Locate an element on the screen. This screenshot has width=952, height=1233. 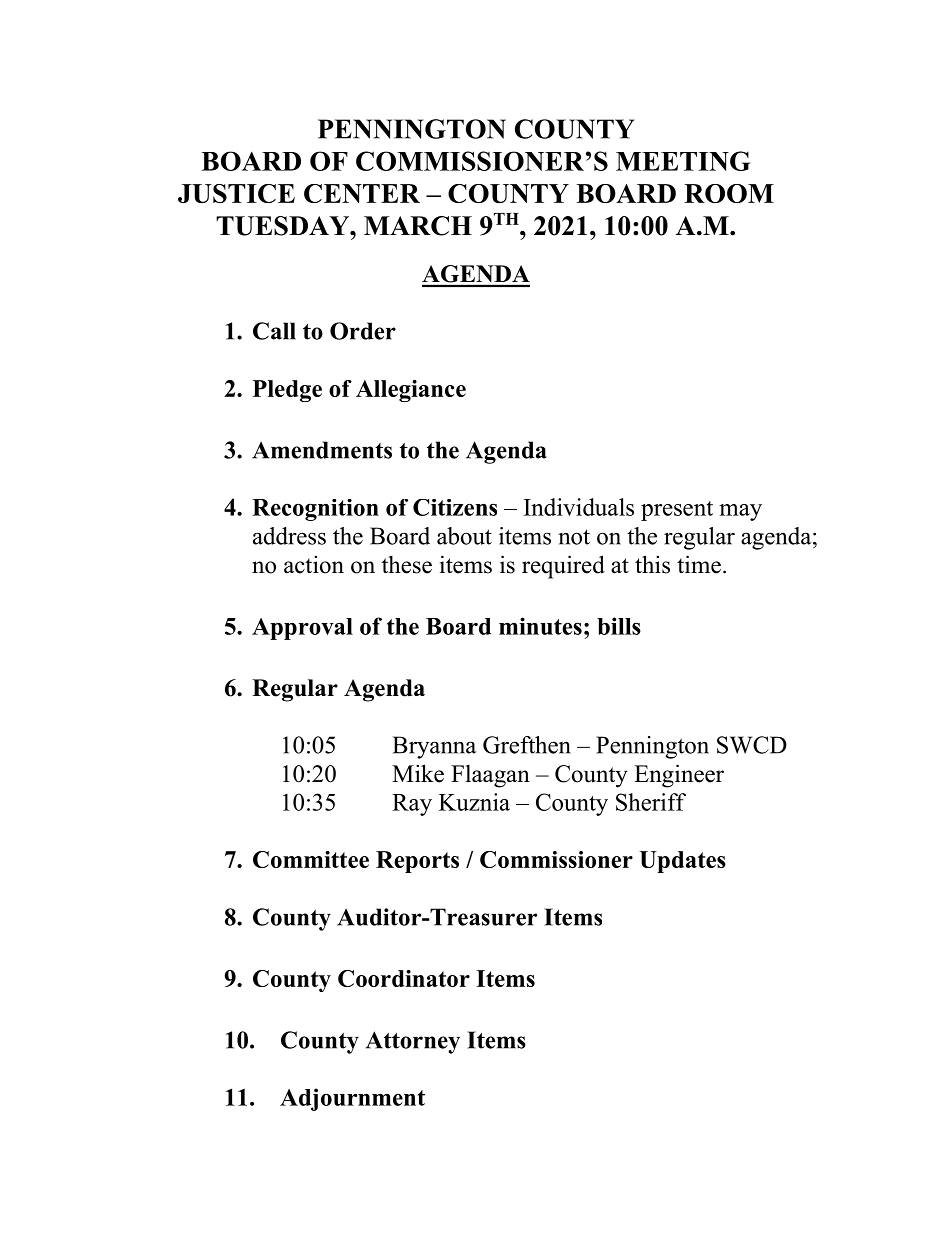
Attorney is located at coordinates (413, 1042).
